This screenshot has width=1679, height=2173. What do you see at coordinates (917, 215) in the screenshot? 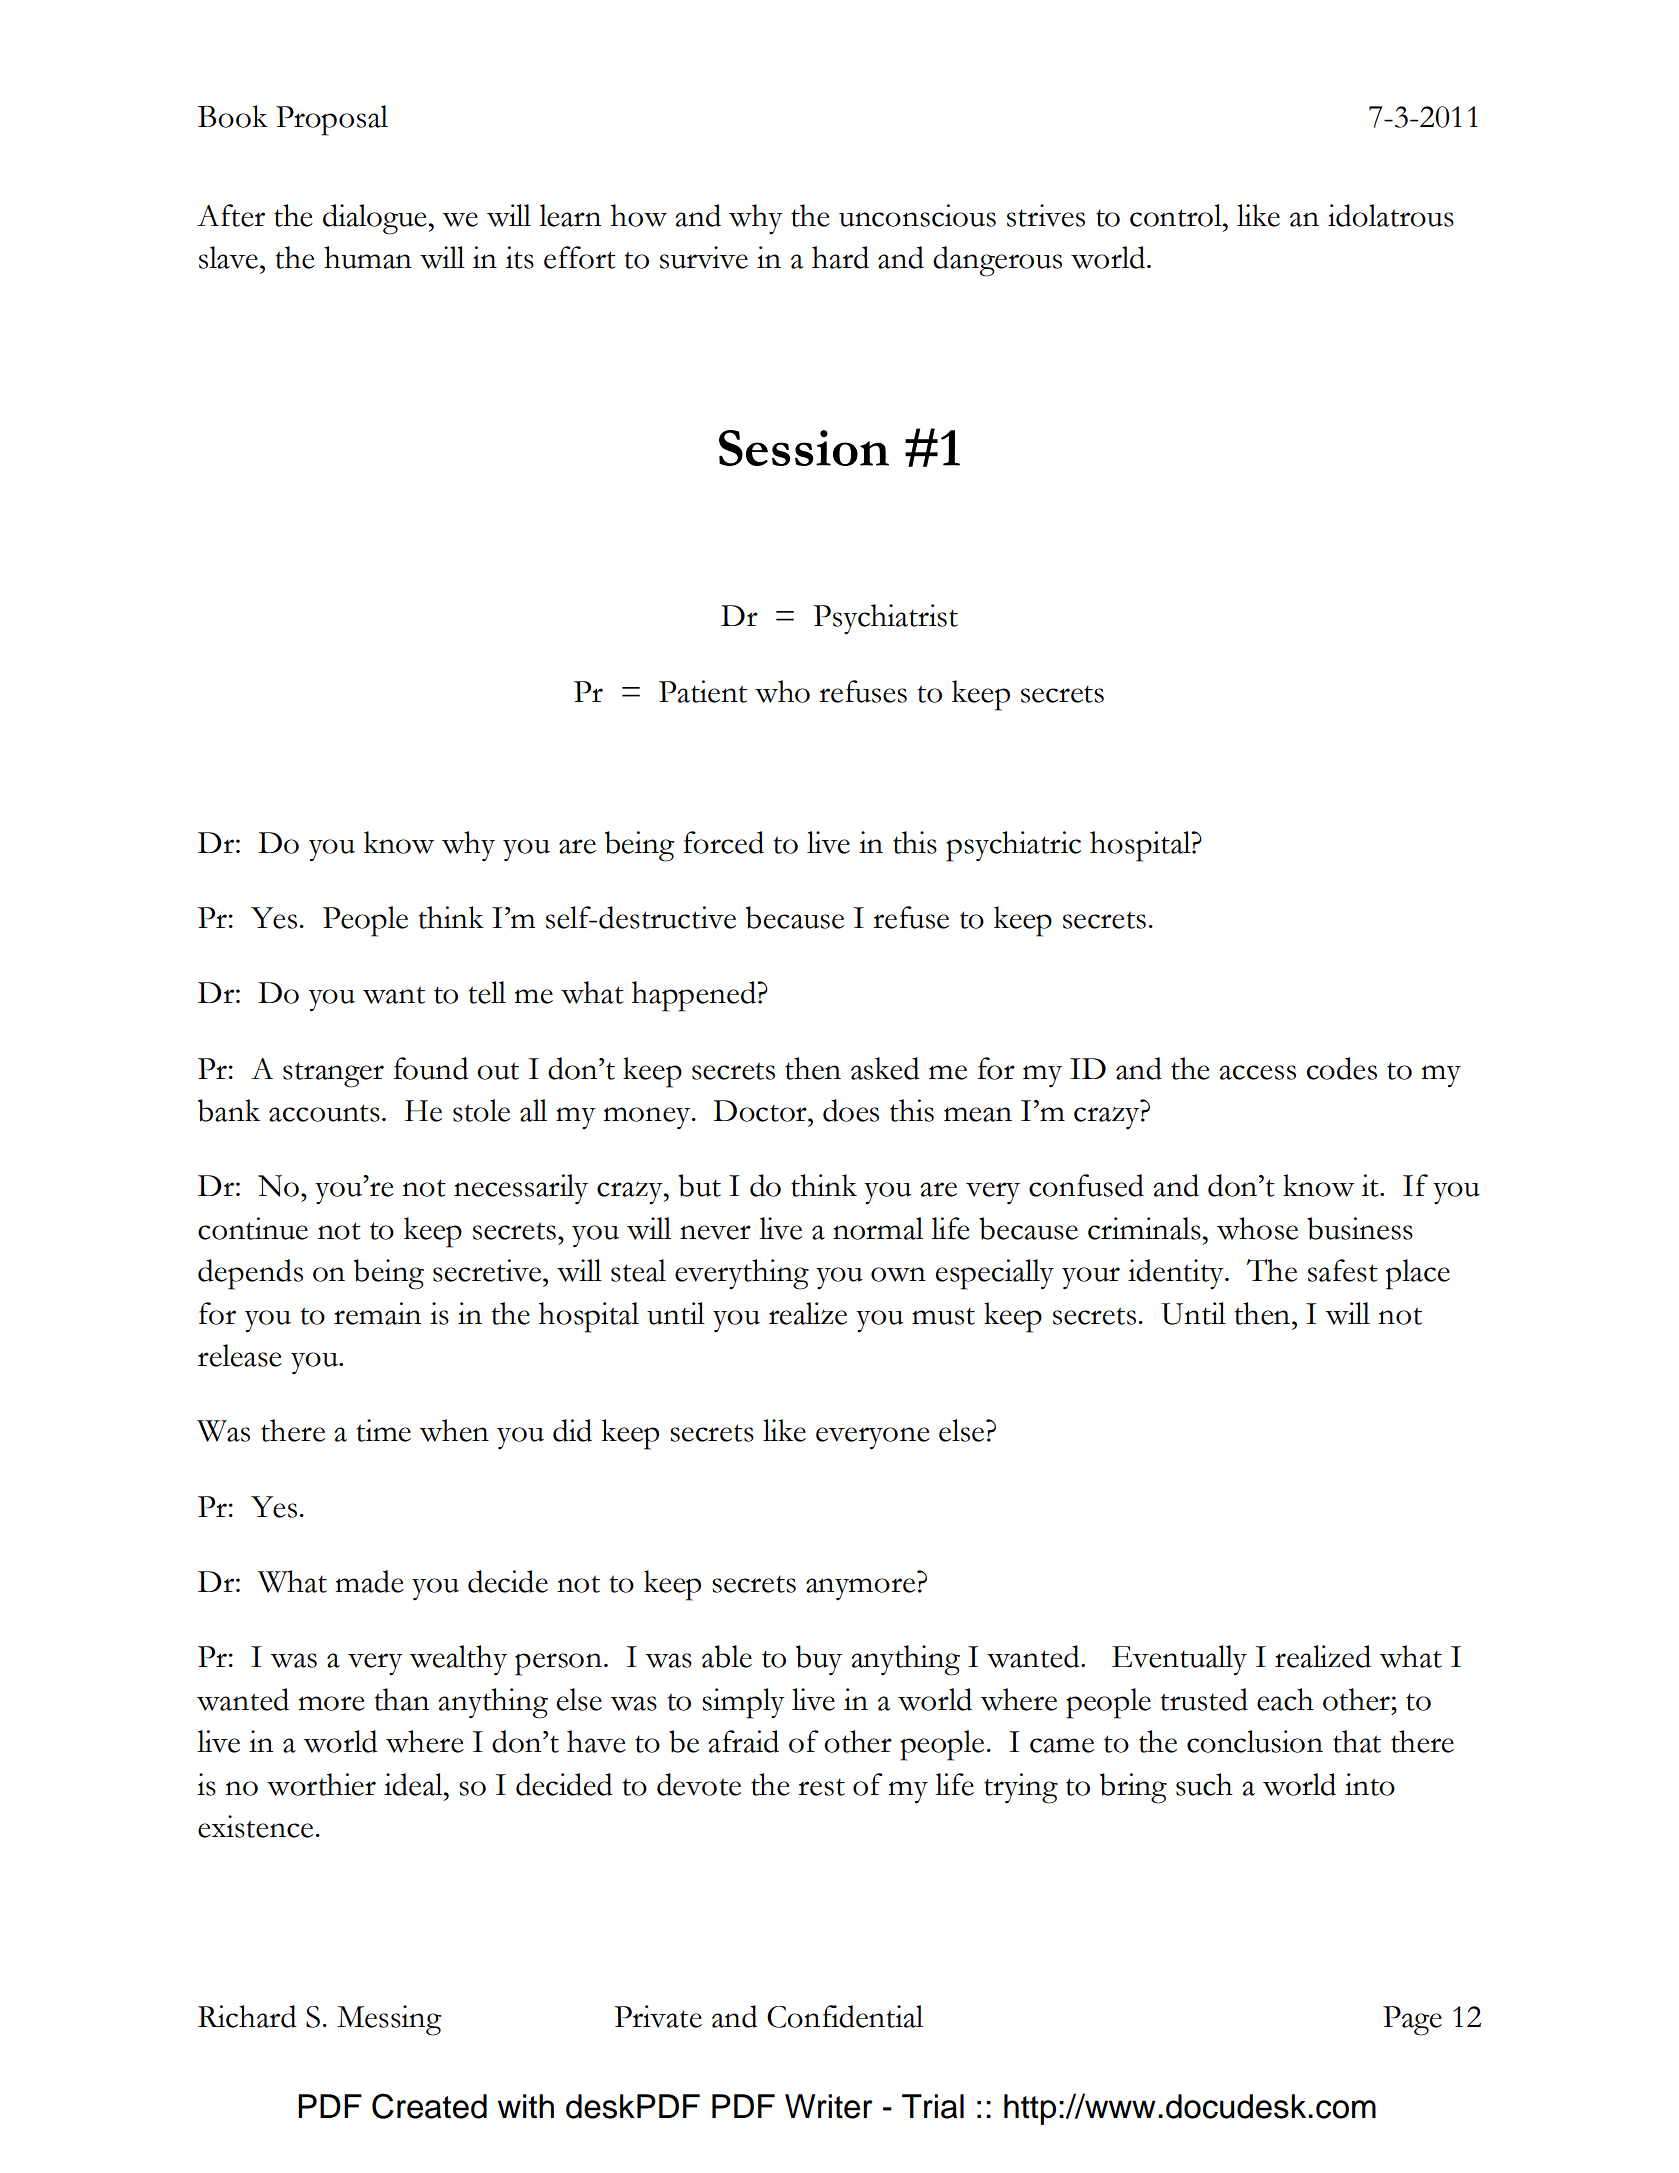
I see `unconscious` at bounding box center [917, 215].
